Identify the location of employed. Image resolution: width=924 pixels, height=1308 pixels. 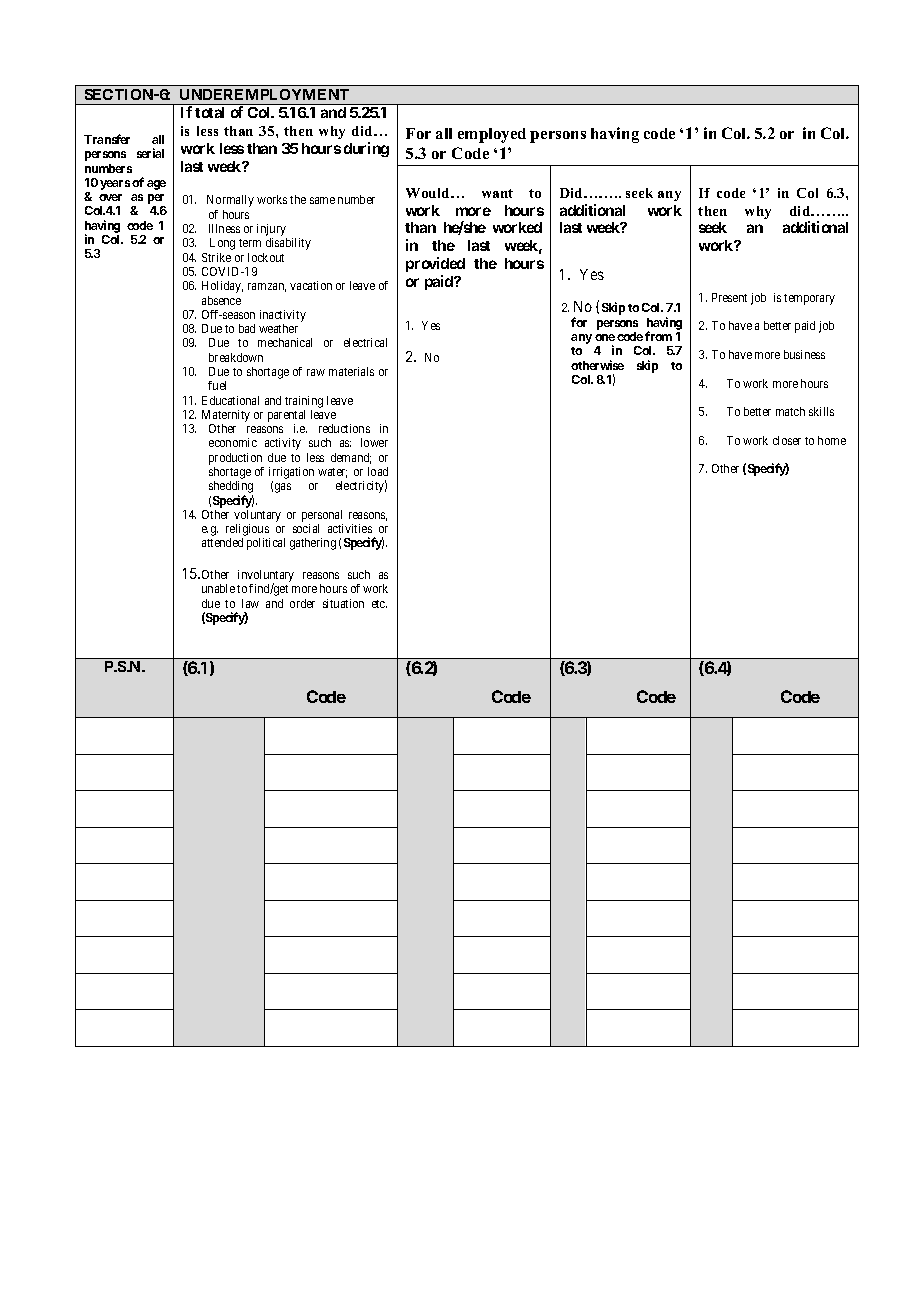
(492, 135).
